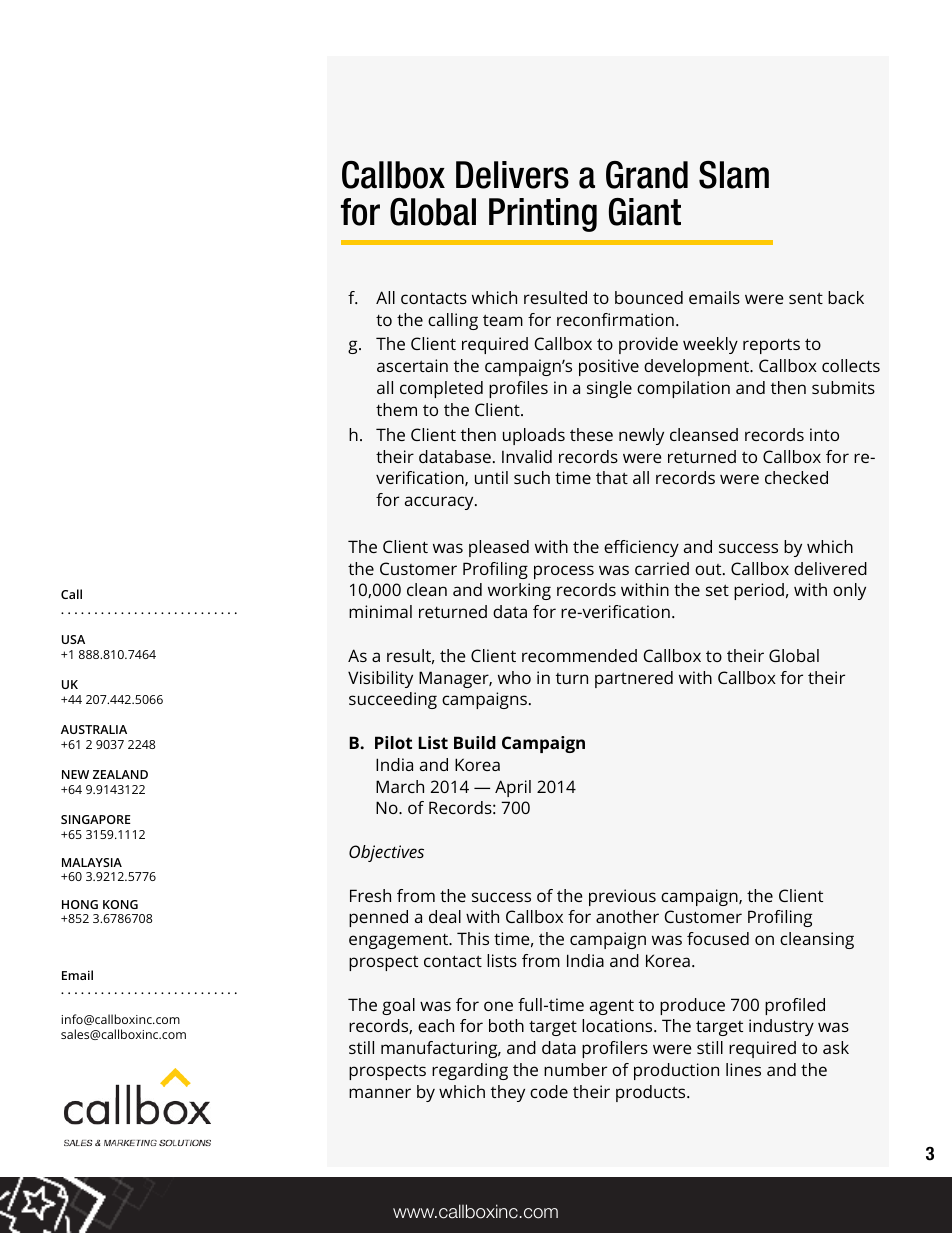 The height and width of the screenshot is (1233, 952). What do you see at coordinates (380, 1093) in the screenshot?
I see `manner` at bounding box center [380, 1093].
